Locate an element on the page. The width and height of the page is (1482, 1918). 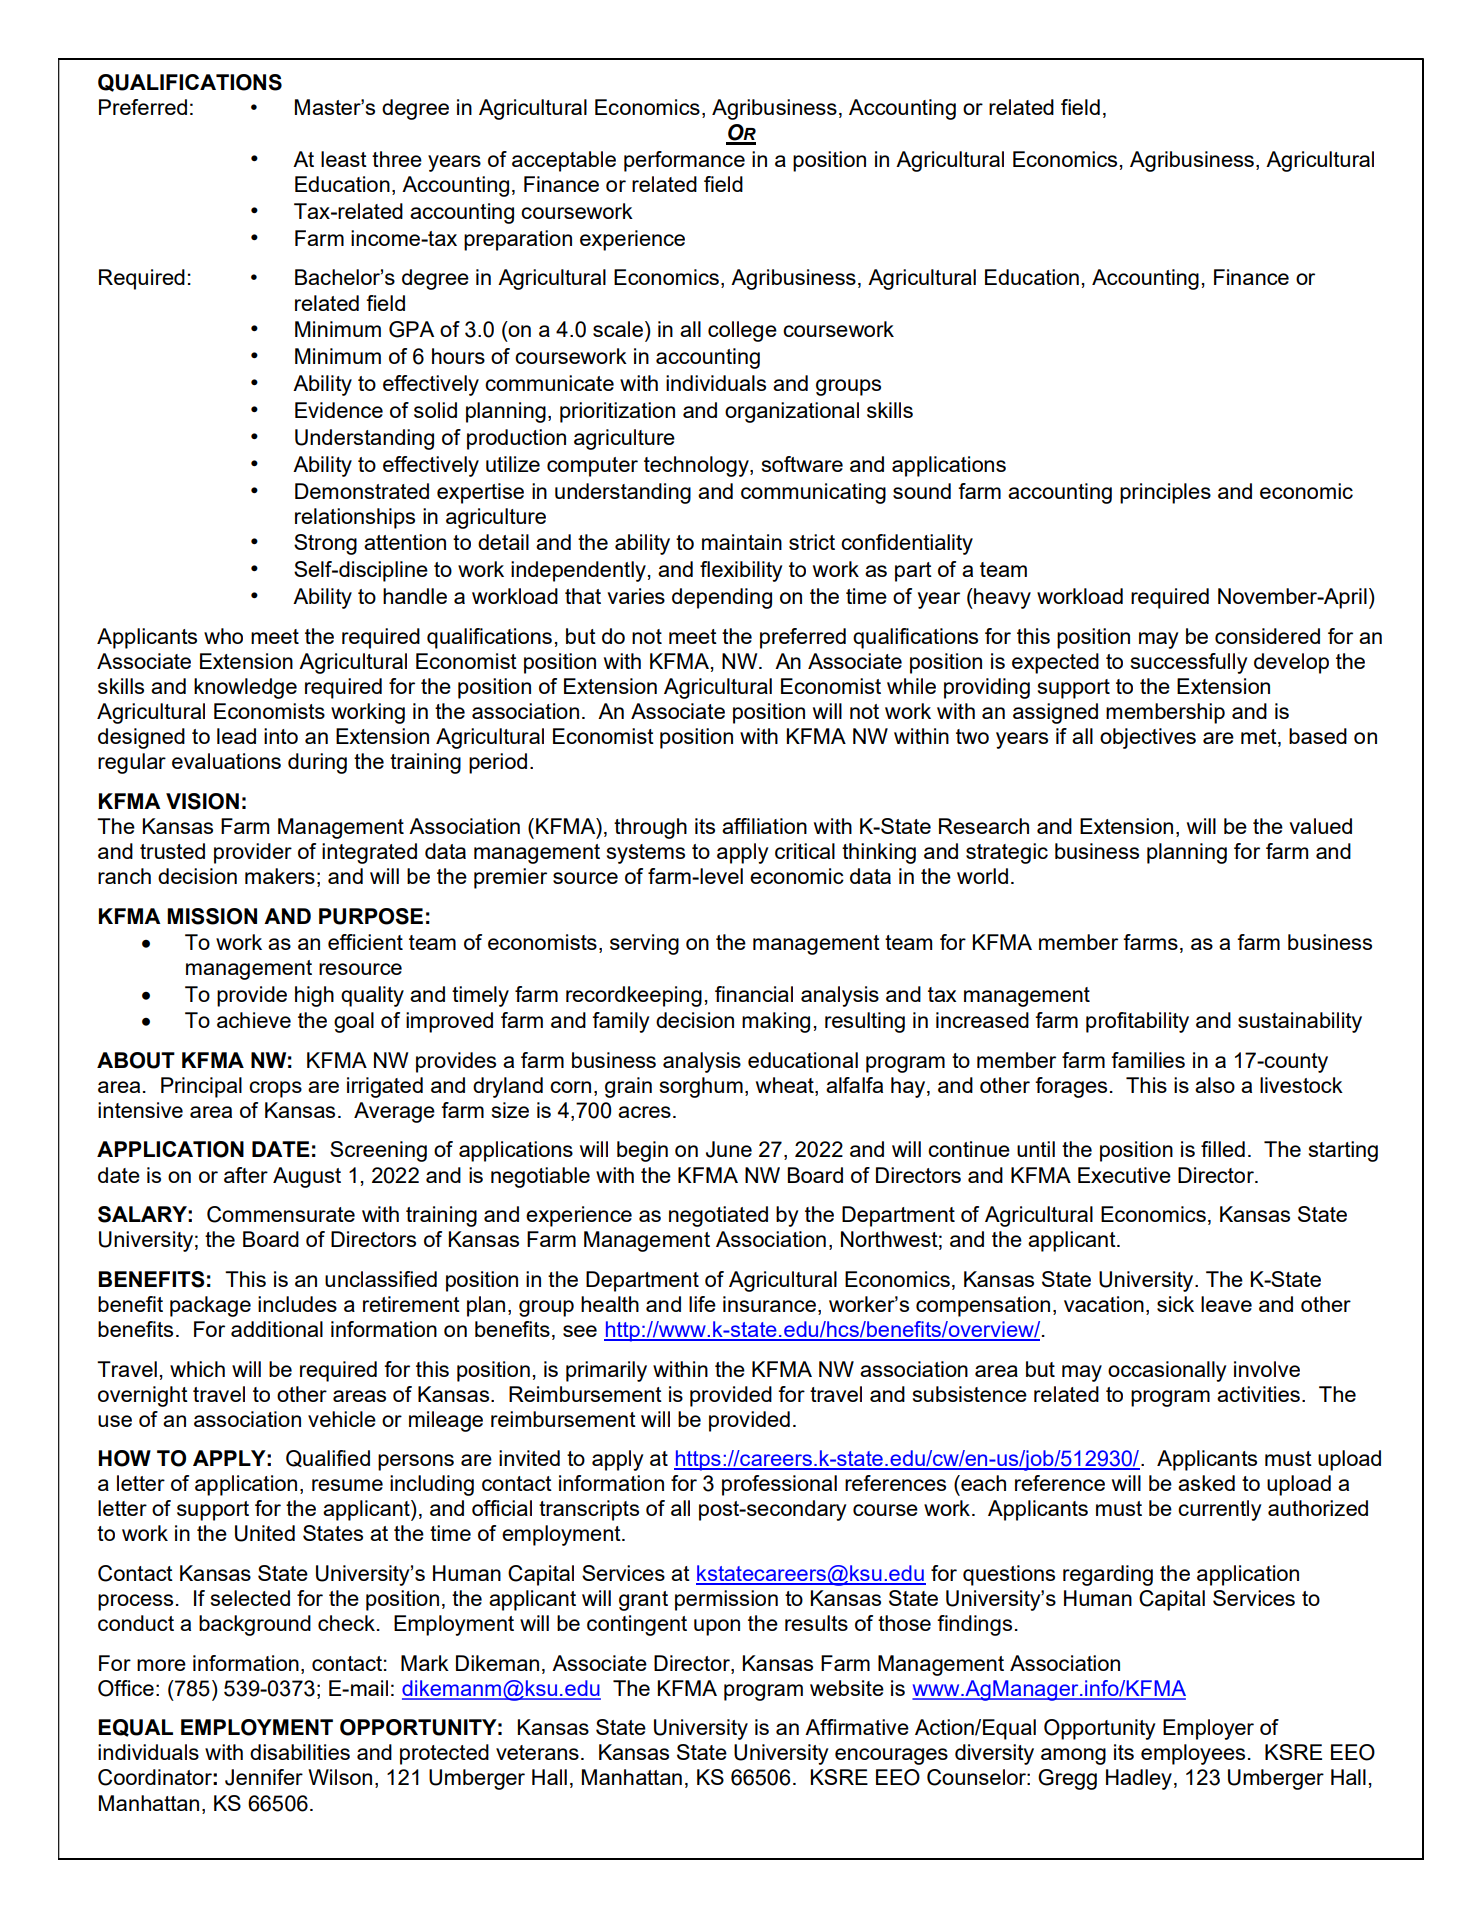
life is located at coordinates (702, 1304).
